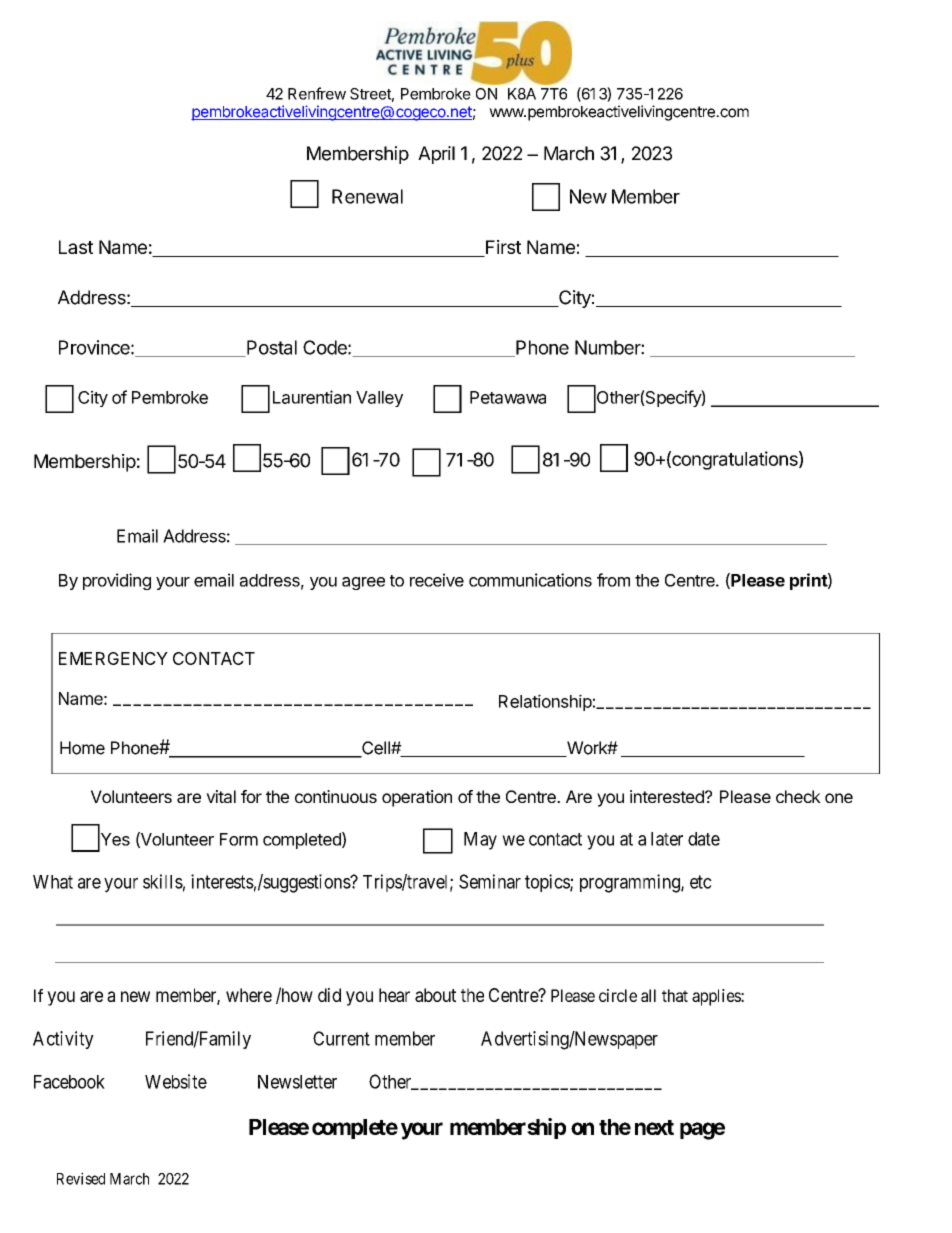 The height and width of the screenshot is (1233, 952). What do you see at coordinates (76, 247) in the screenshot?
I see `Last` at bounding box center [76, 247].
